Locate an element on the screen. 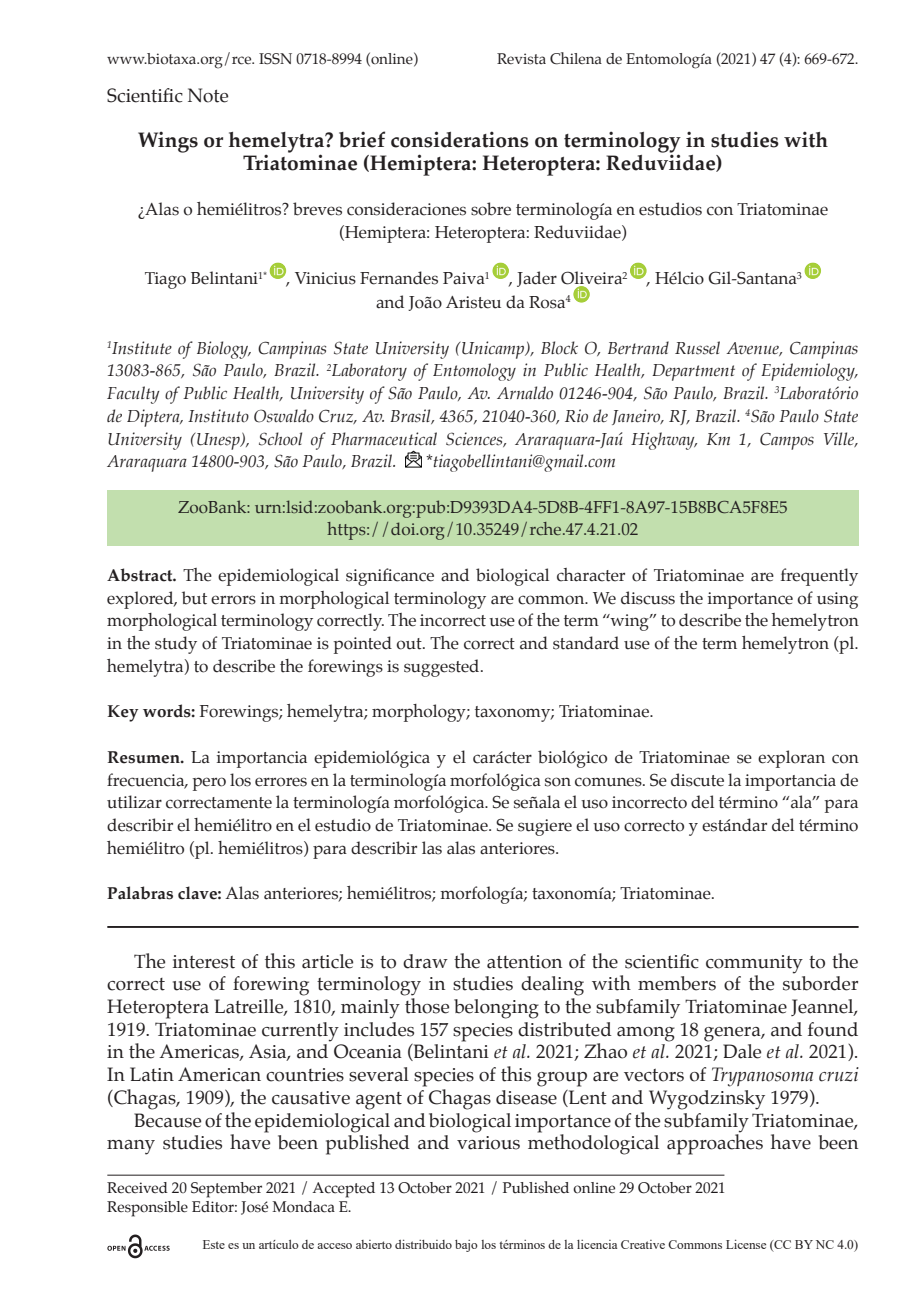  considerations is located at coordinates (460, 139).
